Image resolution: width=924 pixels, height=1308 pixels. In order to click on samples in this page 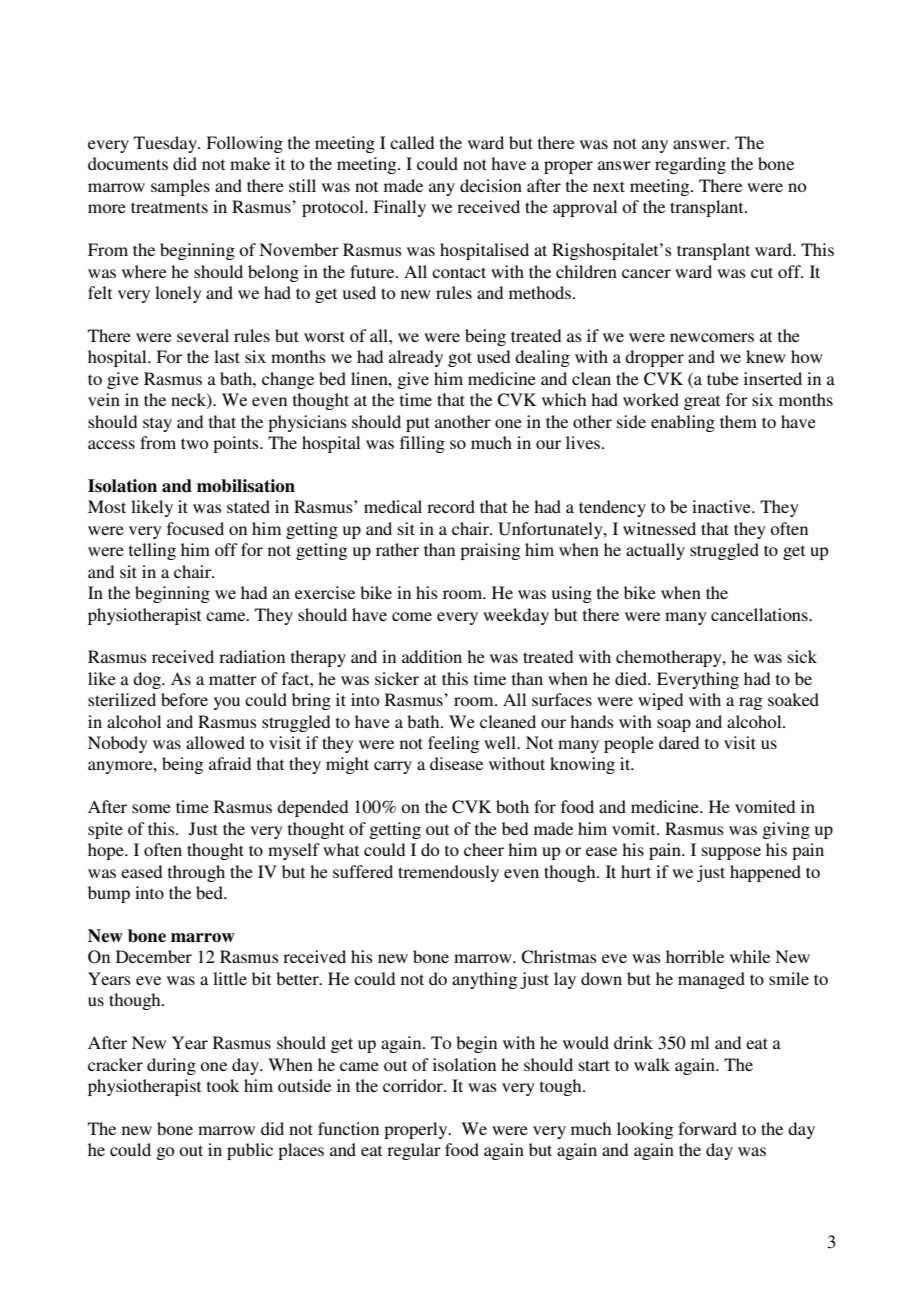, I will do `click(180, 187)`.
